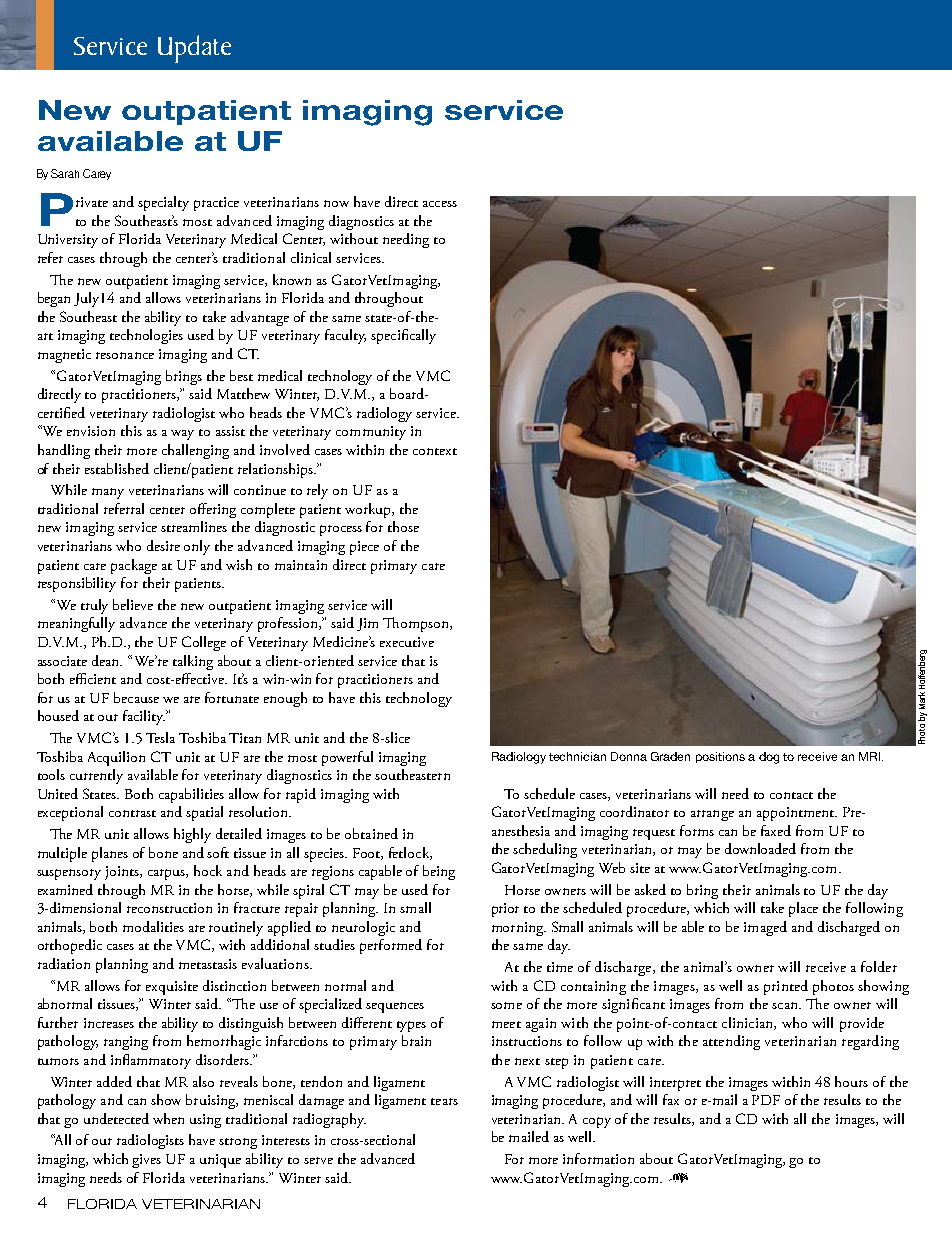 The width and height of the screenshot is (952, 1233). What do you see at coordinates (435, 451) in the screenshot?
I see `context` at bounding box center [435, 451].
